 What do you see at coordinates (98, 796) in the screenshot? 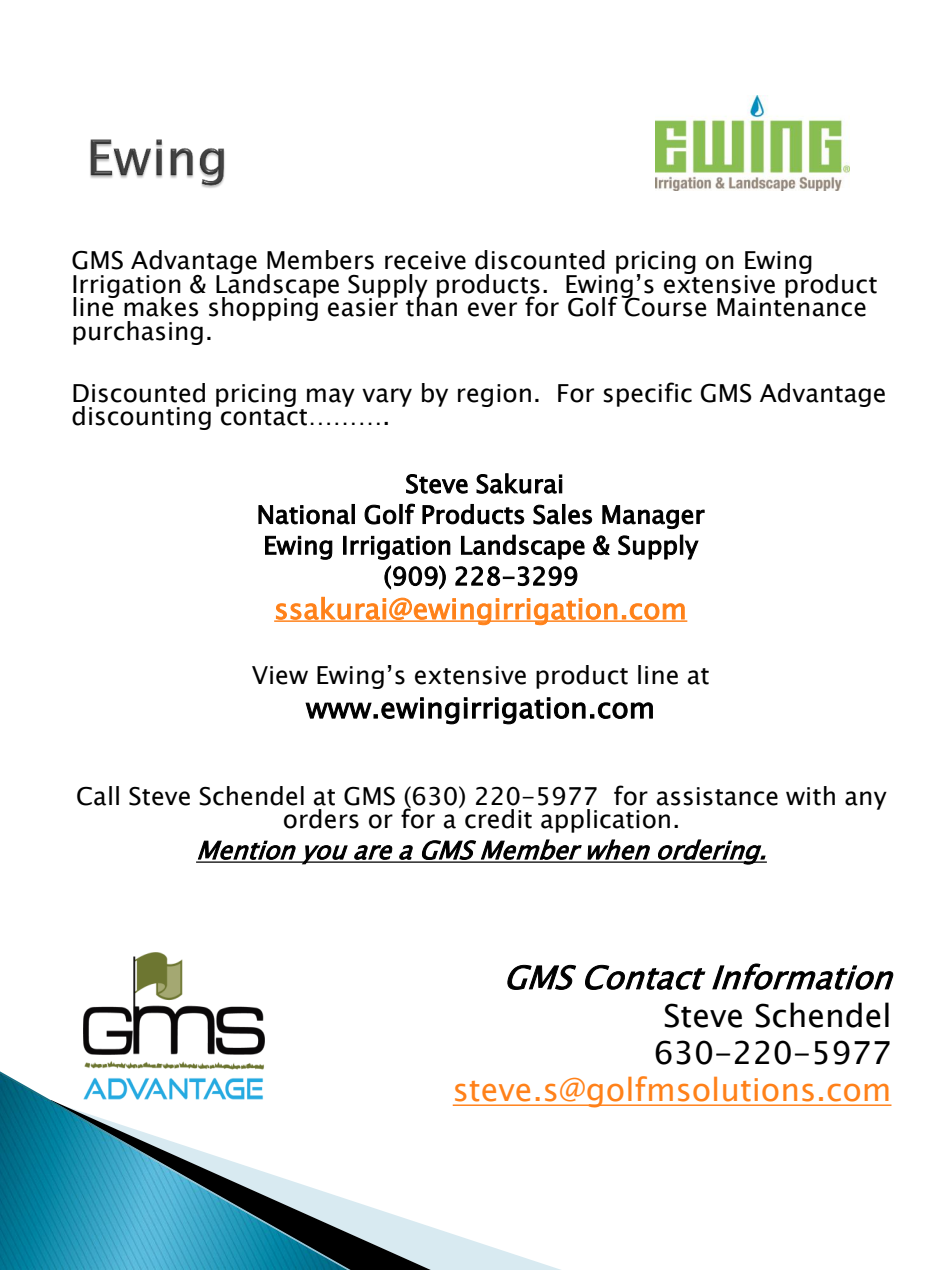
I see `Call` at bounding box center [98, 796].
